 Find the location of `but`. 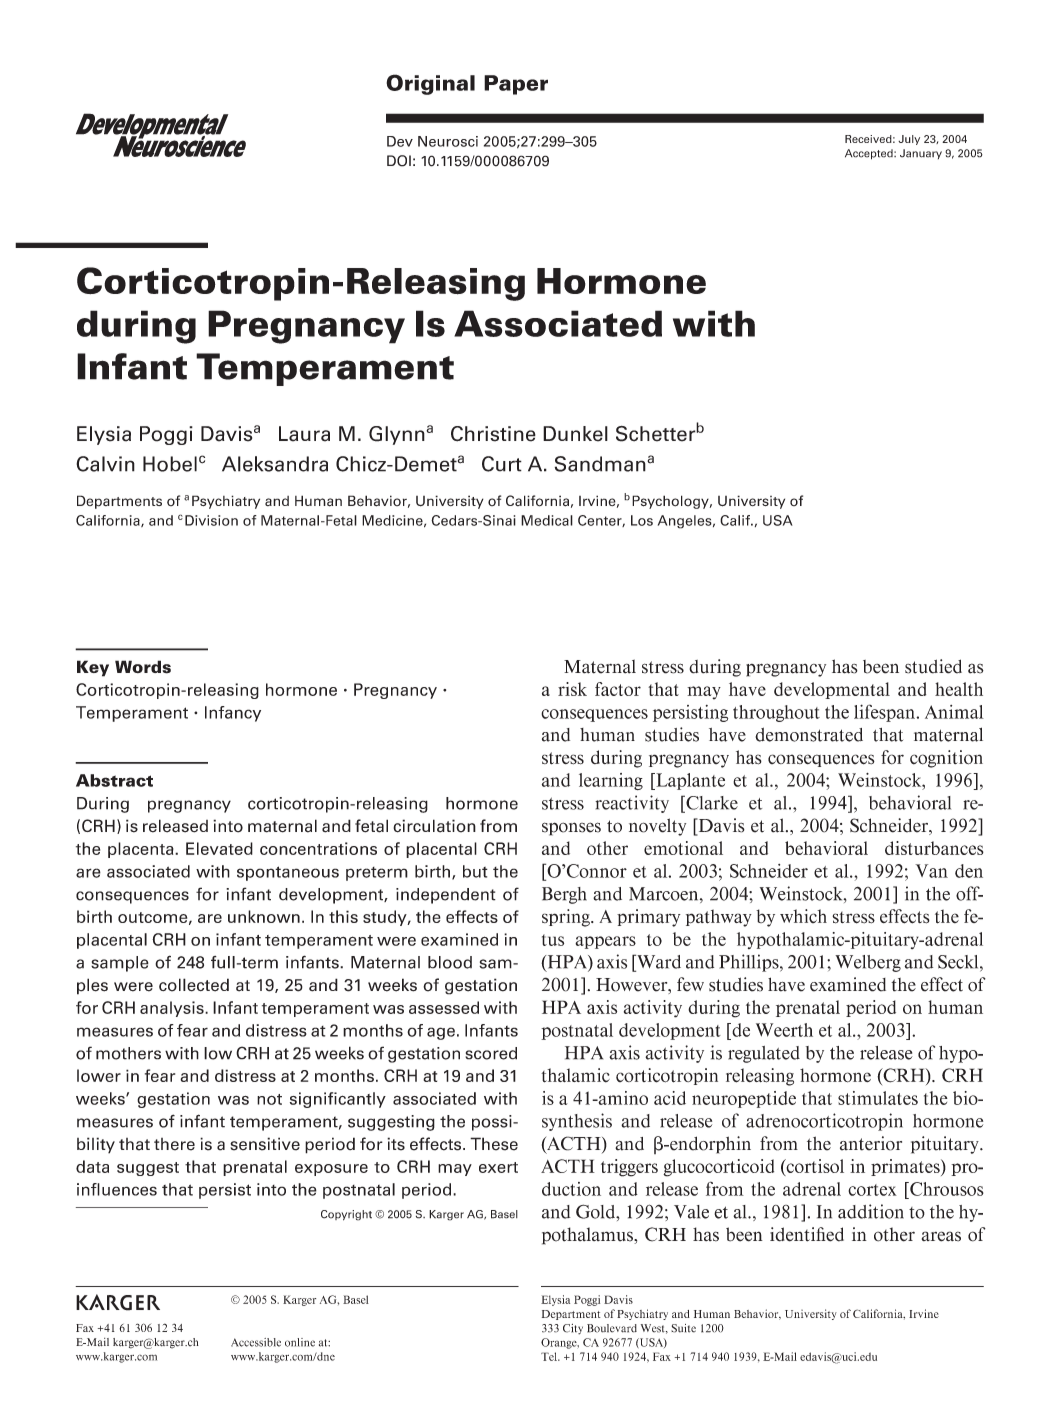

but is located at coordinates (475, 871).
